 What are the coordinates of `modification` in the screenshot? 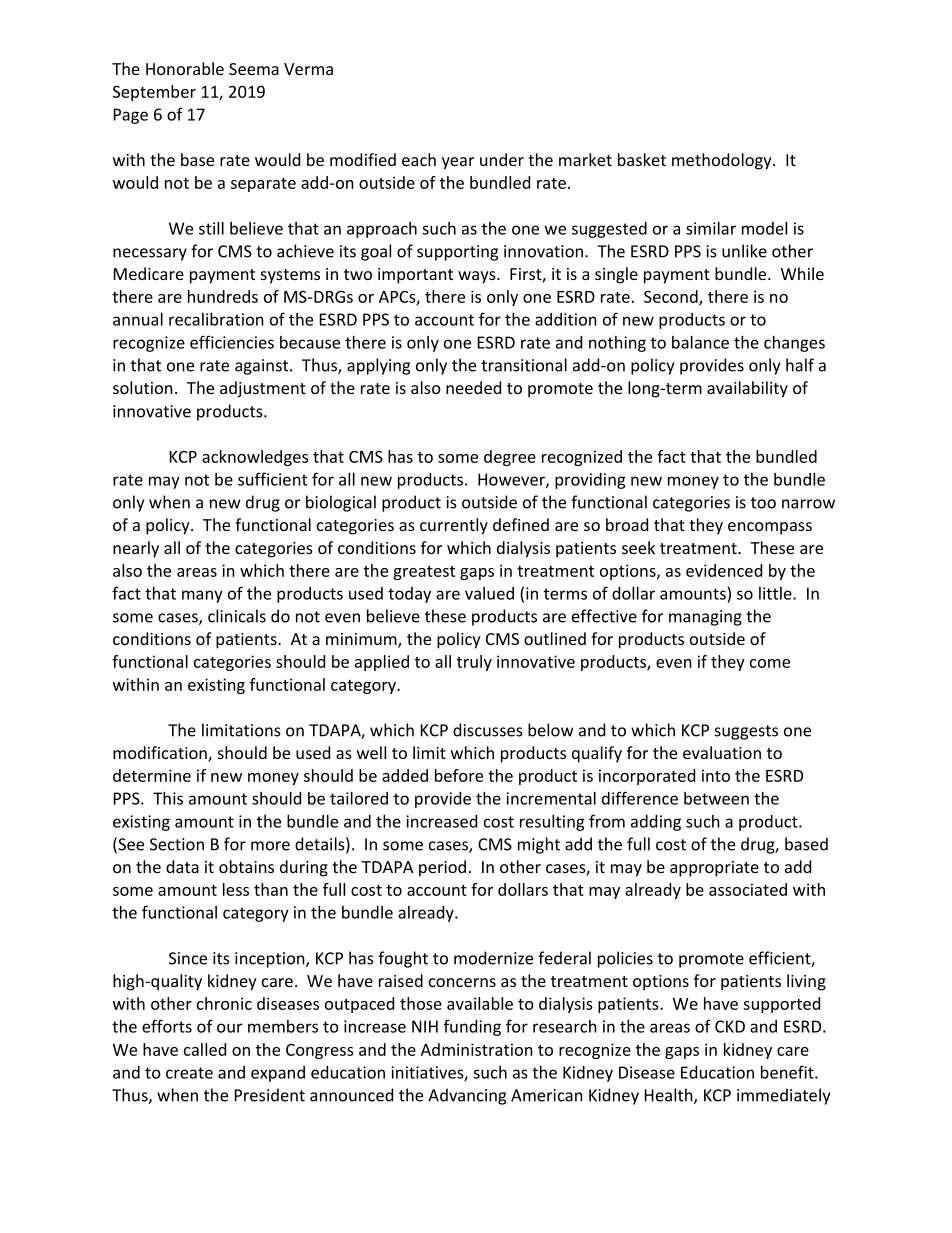 It's located at (161, 754).
